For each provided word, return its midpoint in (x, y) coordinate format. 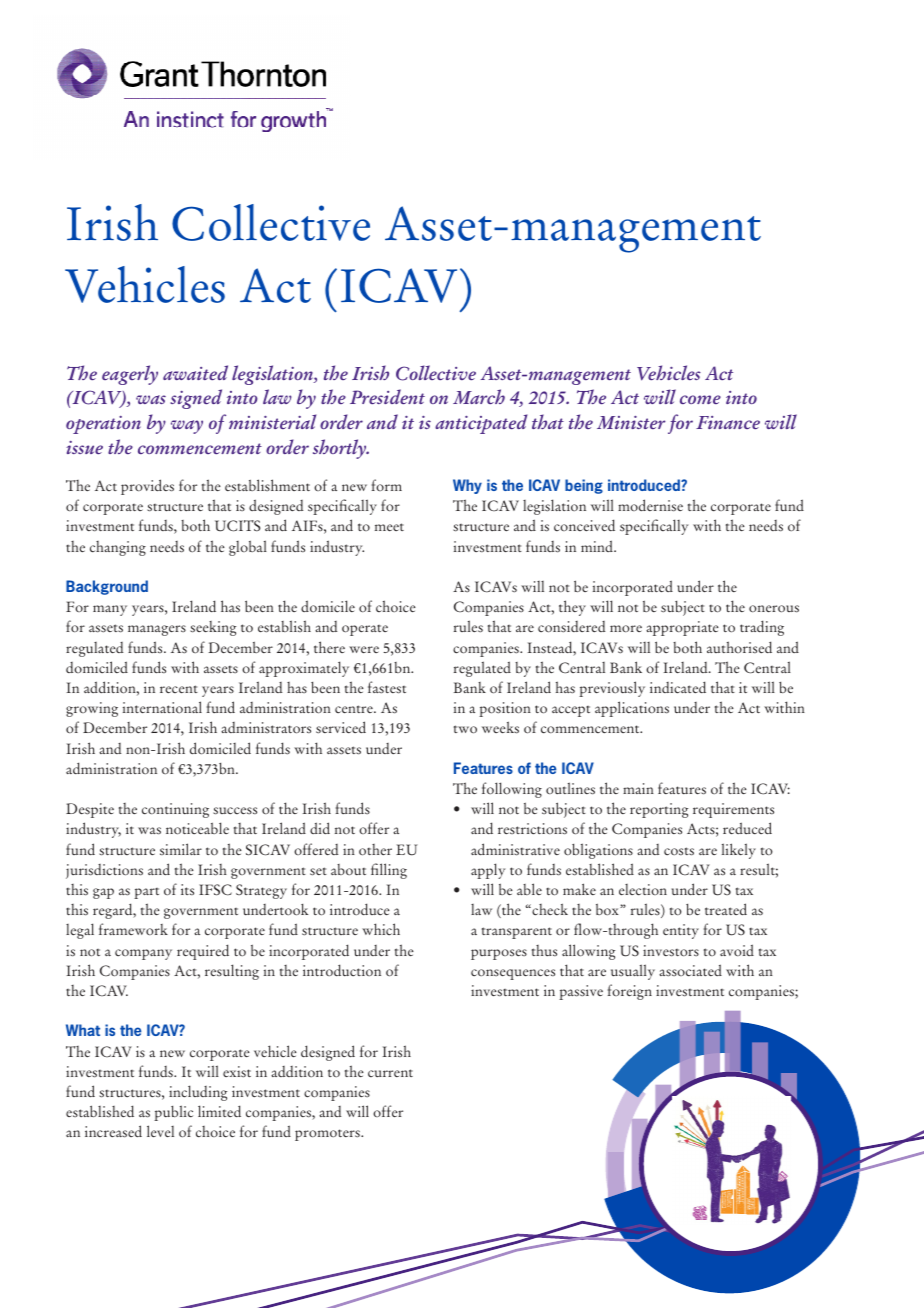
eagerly (130, 375)
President (387, 396)
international (162, 707)
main (638, 788)
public (173, 1113)
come (700, 399)
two (465, 729)
